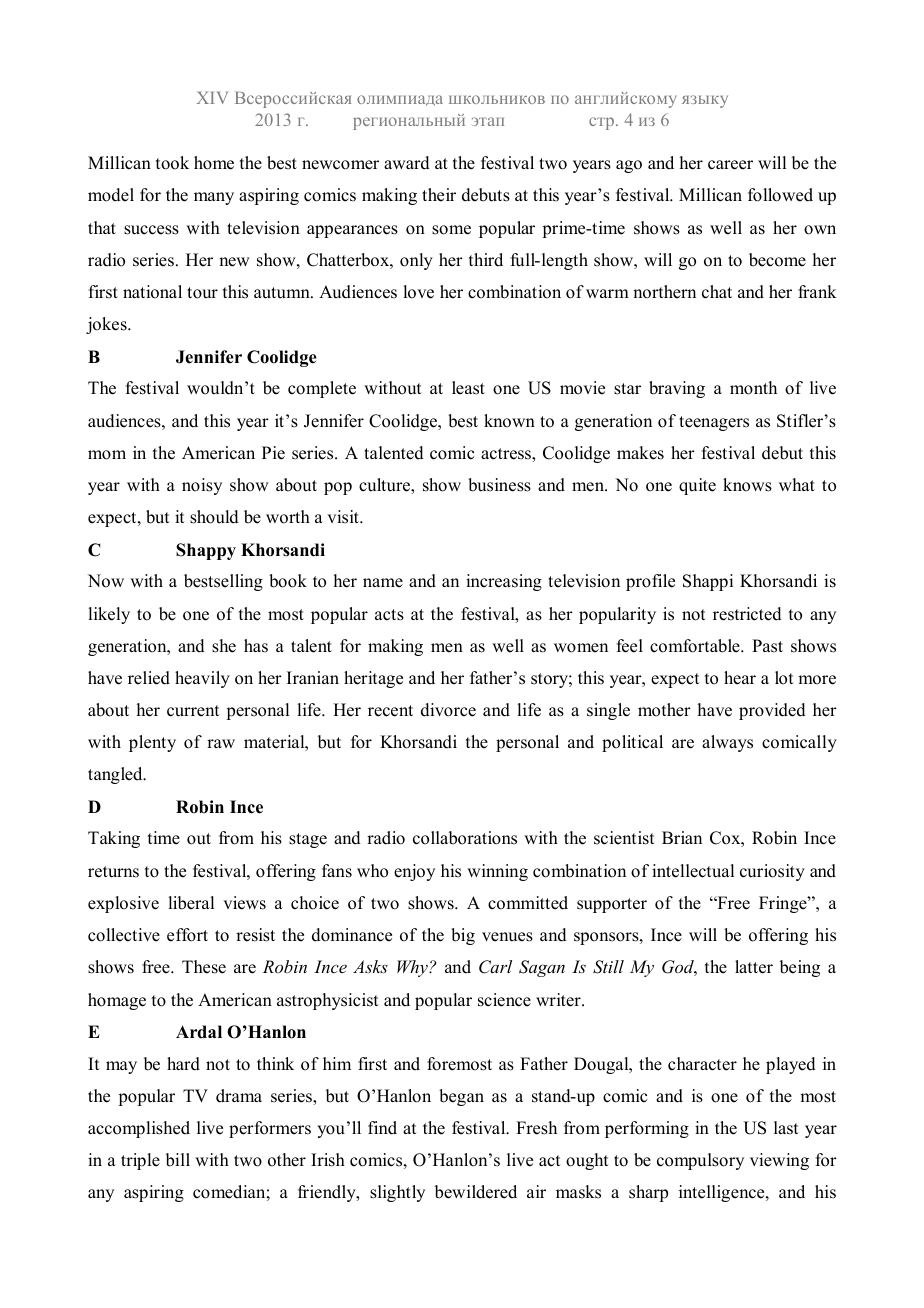 The width and height of the document is (924, 1308). Describe the element at coordinates (730, 165) in the document. I see `career` at that location.
